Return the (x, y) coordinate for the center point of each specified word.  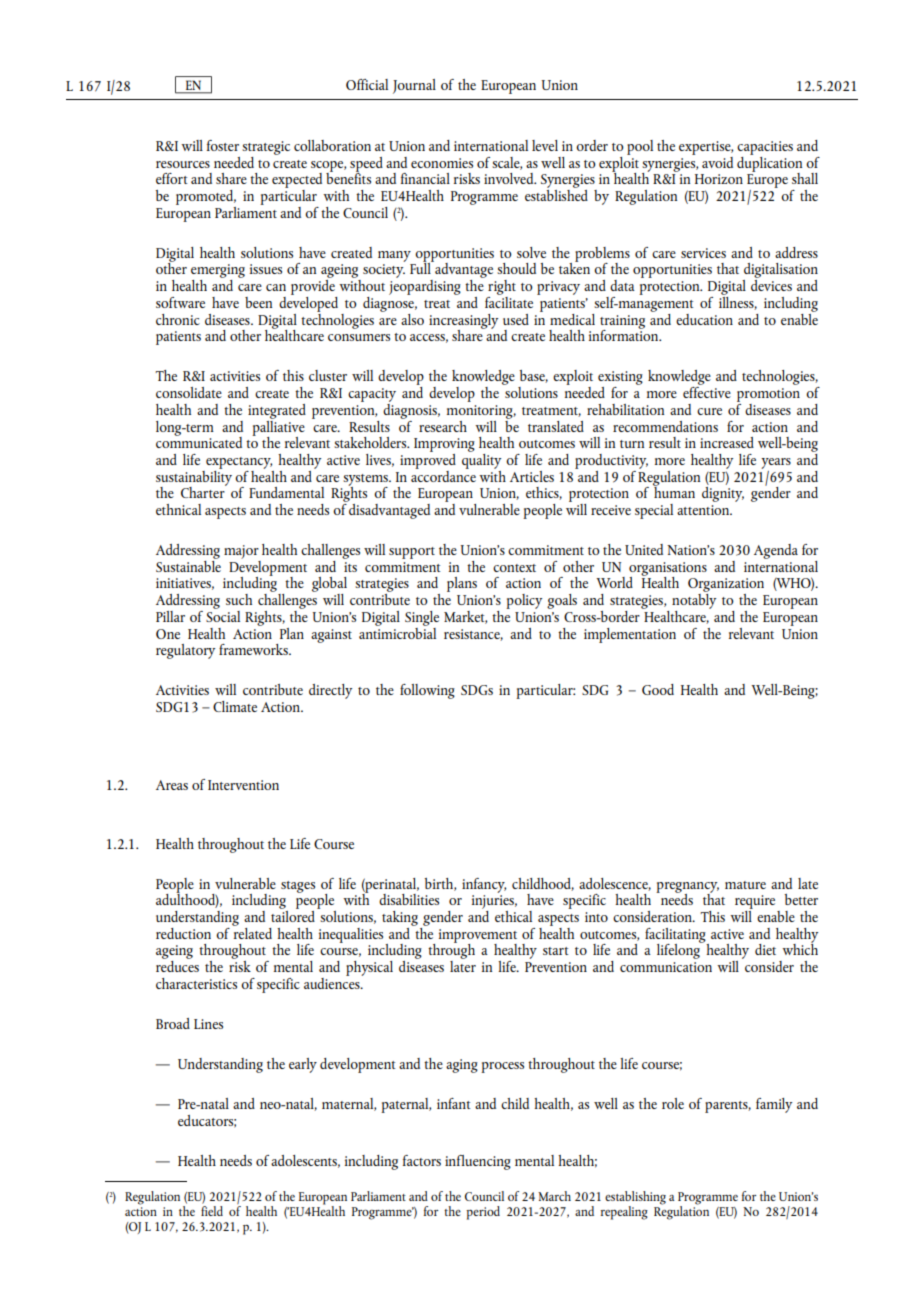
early (303, 1065)
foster (223, 145)
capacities (765, 148)
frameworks (254, 649)
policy (524, 601)
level (545, 145)
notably (694, 600)
